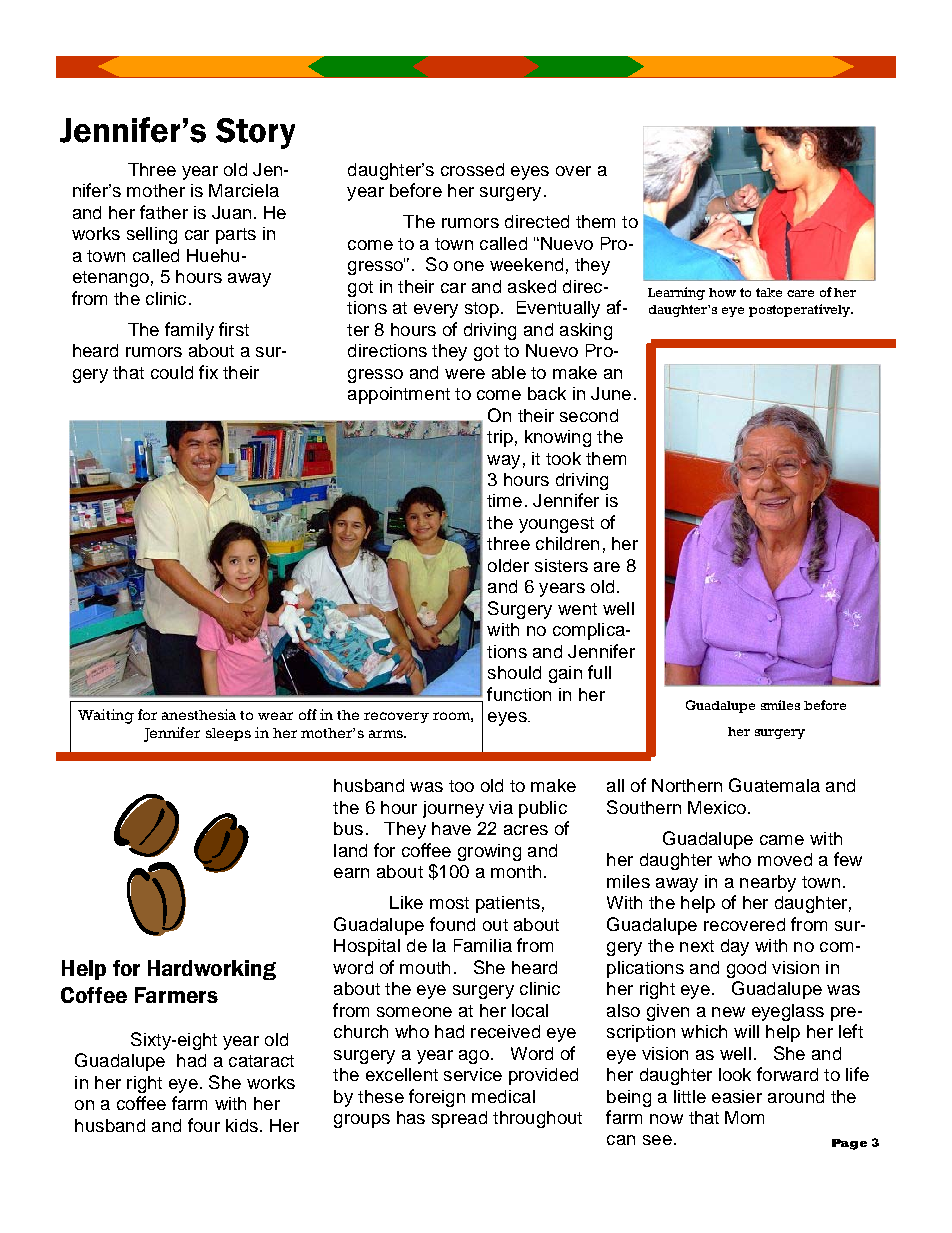  What do you see at coordinates (769, 292) in the page?
I see `take` at bounding box center [769, 292].
